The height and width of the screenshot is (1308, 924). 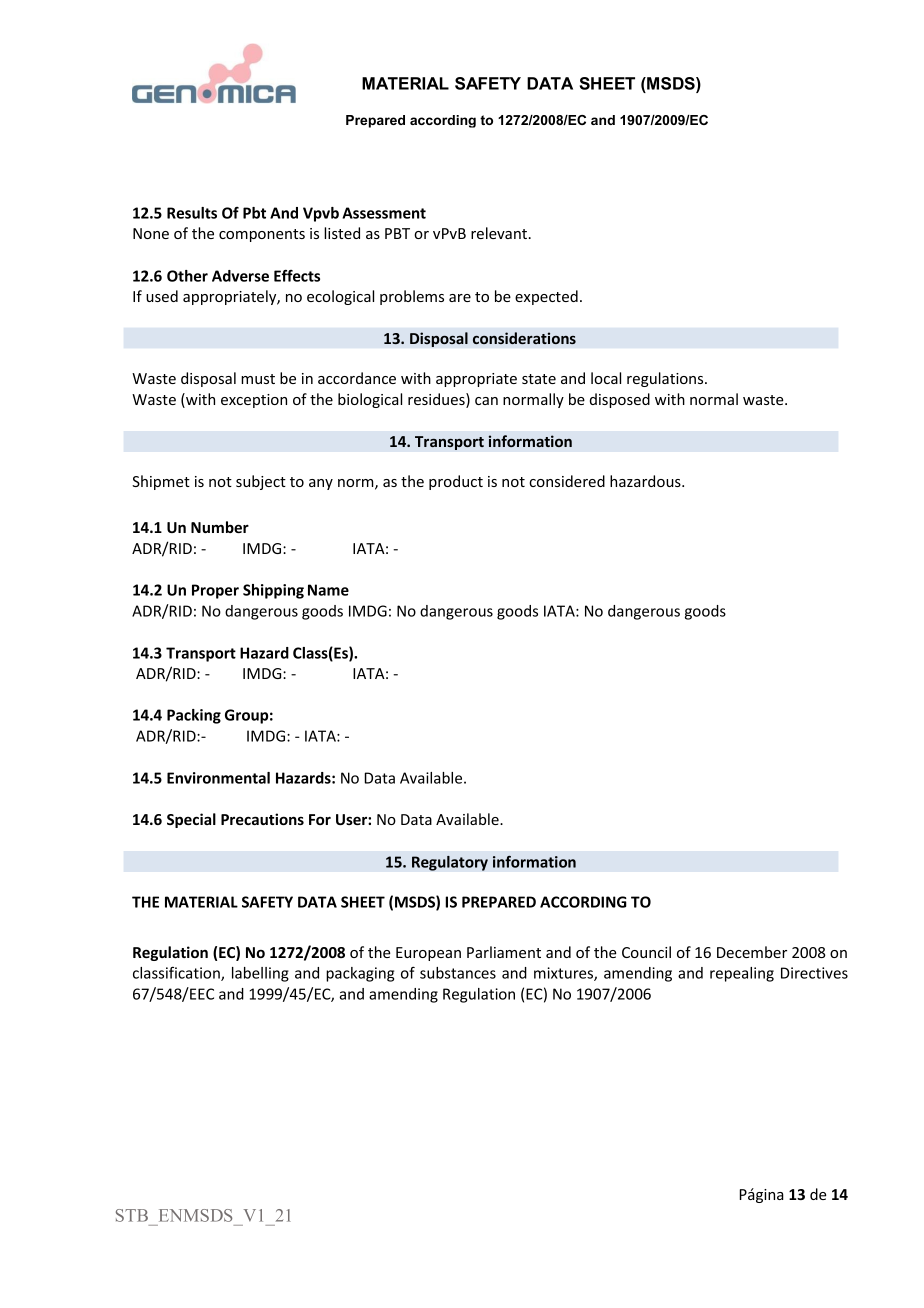 I want to click on relevant, so click(x=499, y=233).
